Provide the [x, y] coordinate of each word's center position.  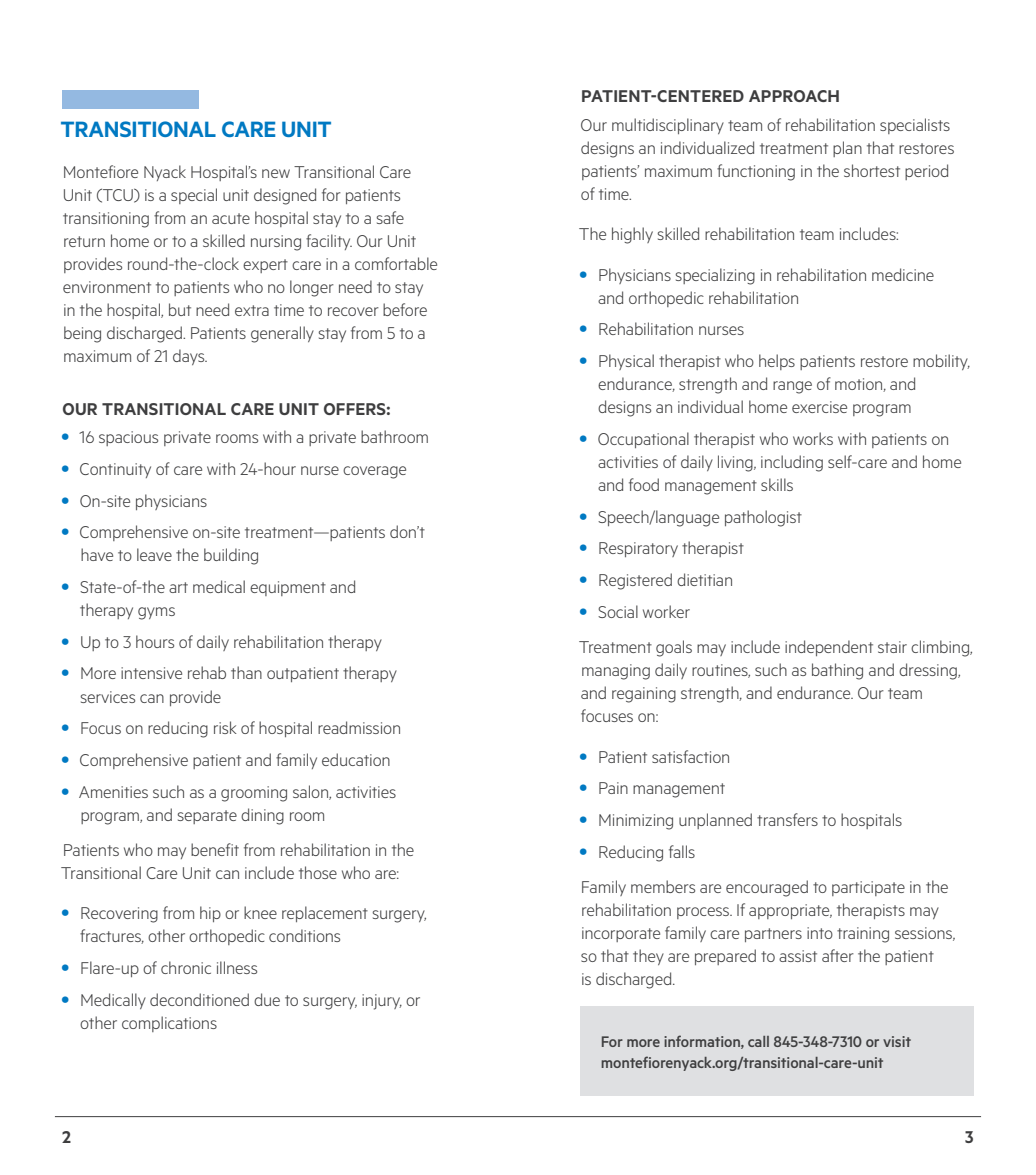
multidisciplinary [668, 126]
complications [169, 1024]
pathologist [763, 518]
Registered [635, 581]
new [276, 173]
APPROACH [794, 96]
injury [382, 1002]
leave [154, 554]
